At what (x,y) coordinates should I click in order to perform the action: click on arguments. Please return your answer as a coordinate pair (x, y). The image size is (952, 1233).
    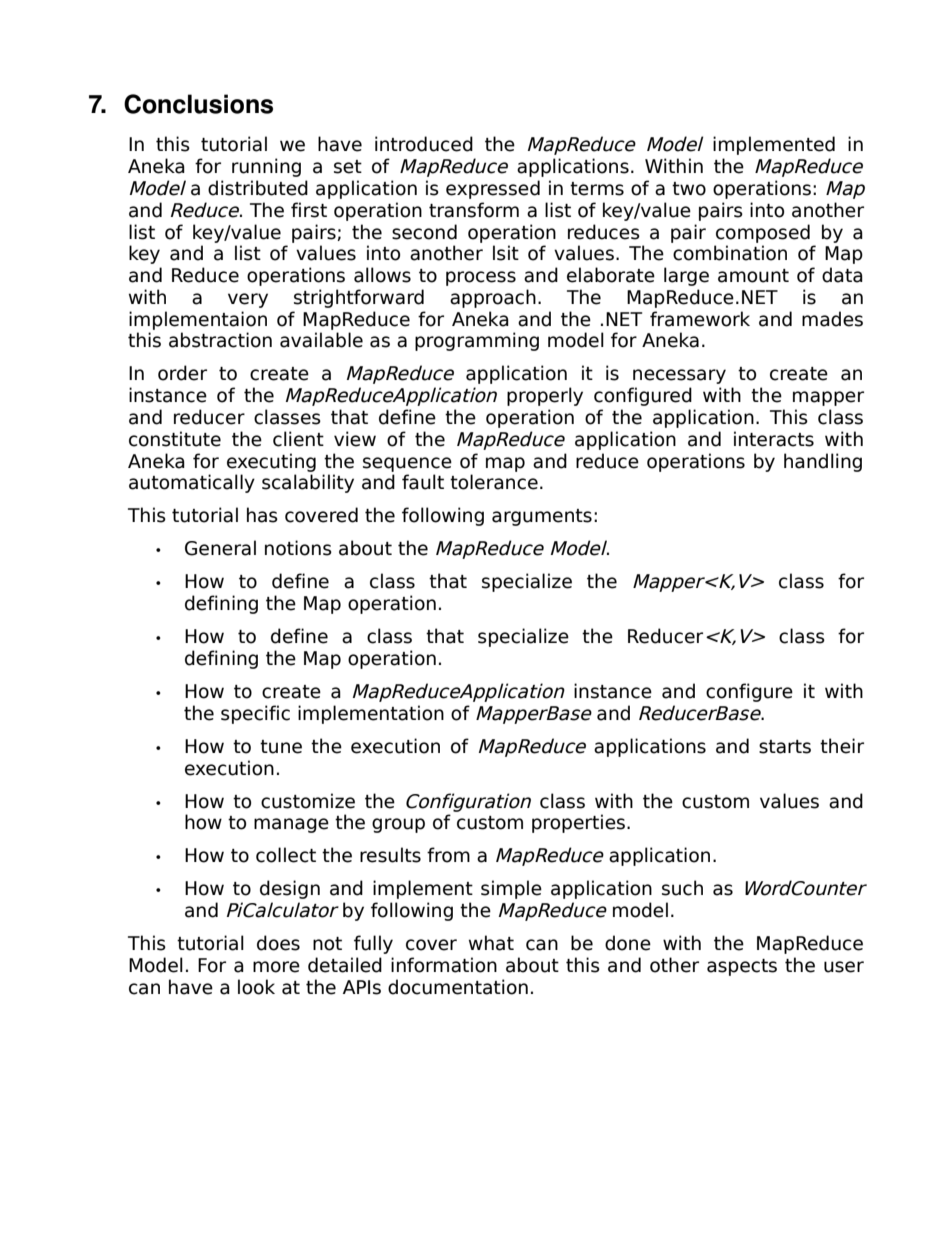
    Looking at the image, I should click on (542, 517).
